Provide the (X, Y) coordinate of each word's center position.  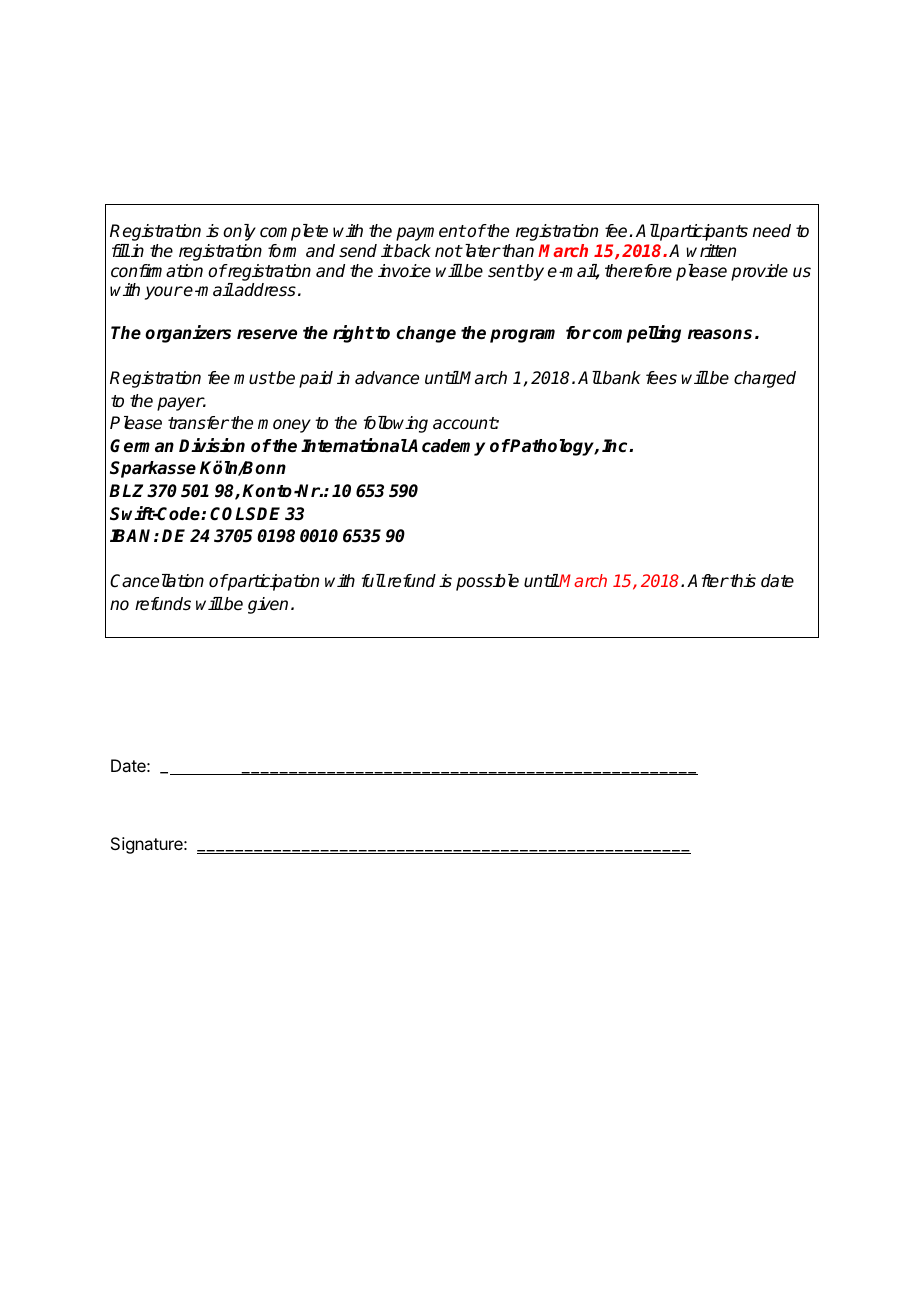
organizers (188, 334)
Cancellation (157, 581)
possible (487, 582)
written (711, 251)
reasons (720, 334)
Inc (616, 446)
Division (212, 445)
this (742, 581)
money (284, 426)
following (396, 424)
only (239, 232)
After (708, 581)
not (448, 251)
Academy (446, 447)
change (426, 334)
